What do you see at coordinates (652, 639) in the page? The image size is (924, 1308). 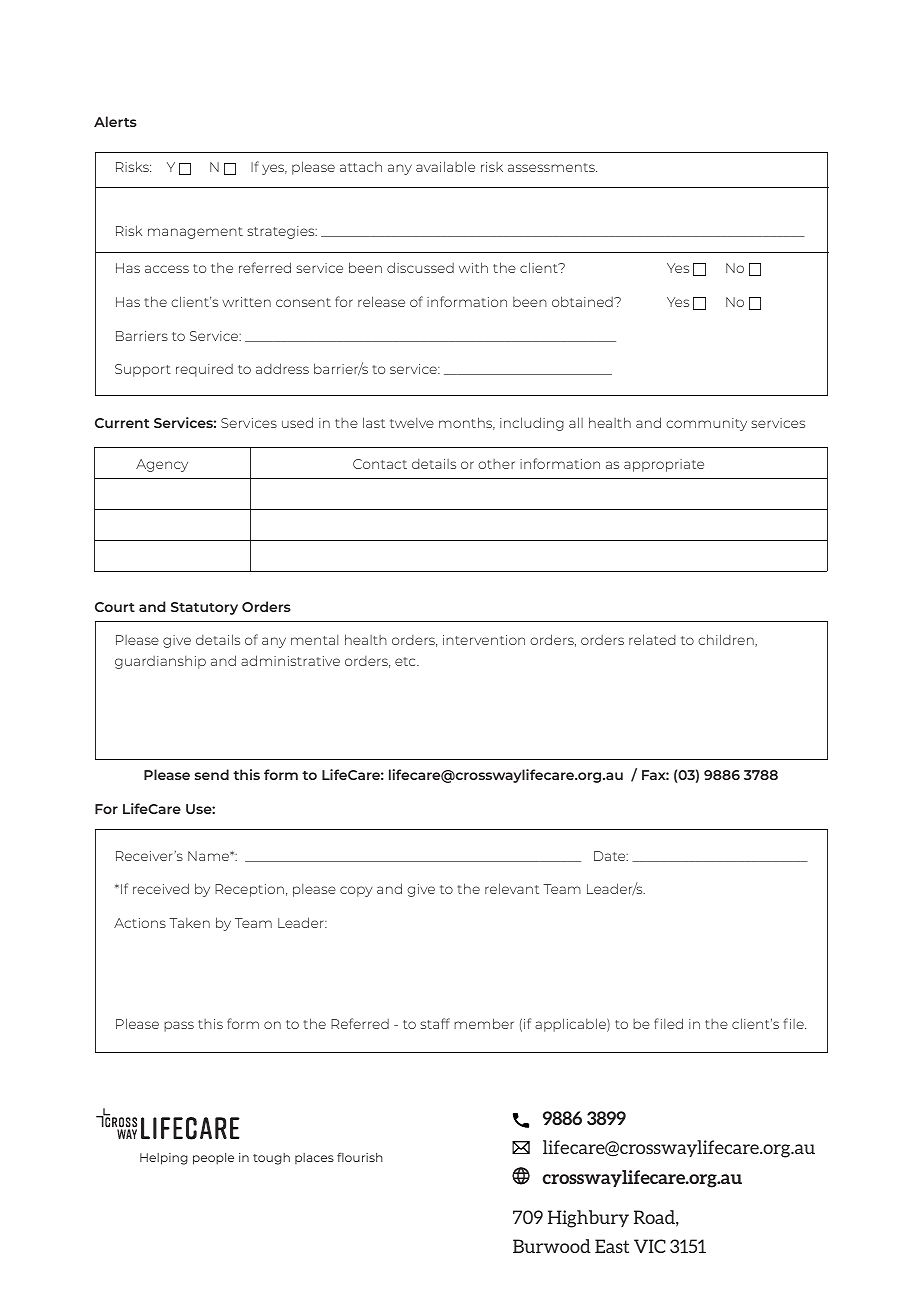 I see `related` at bounding box center [652, 639].
